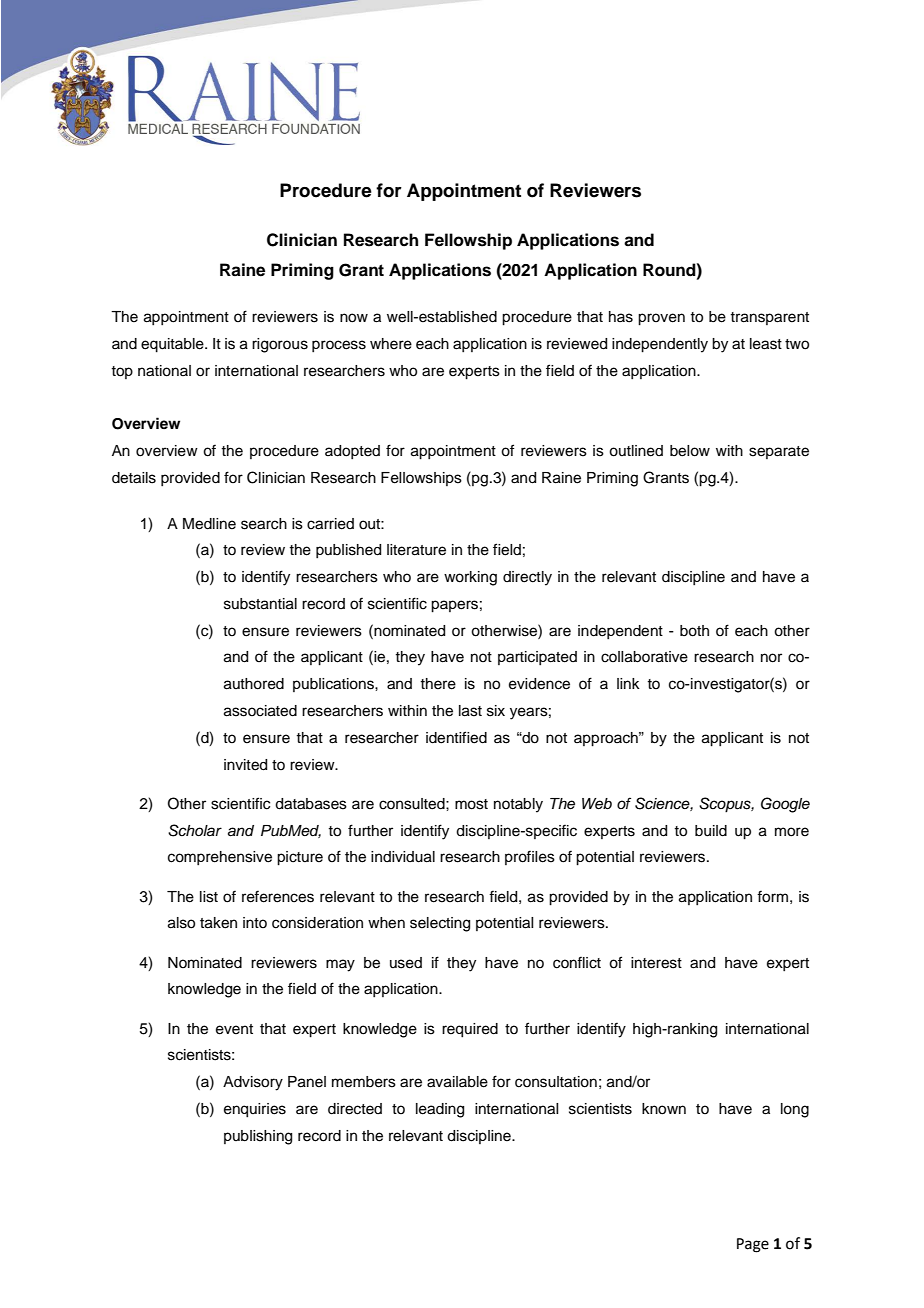 The height and width of the document is (1308, 924). What do you see at coordinates (391, 344) in the document?
I see `where` at bounding box center [391, 344].
